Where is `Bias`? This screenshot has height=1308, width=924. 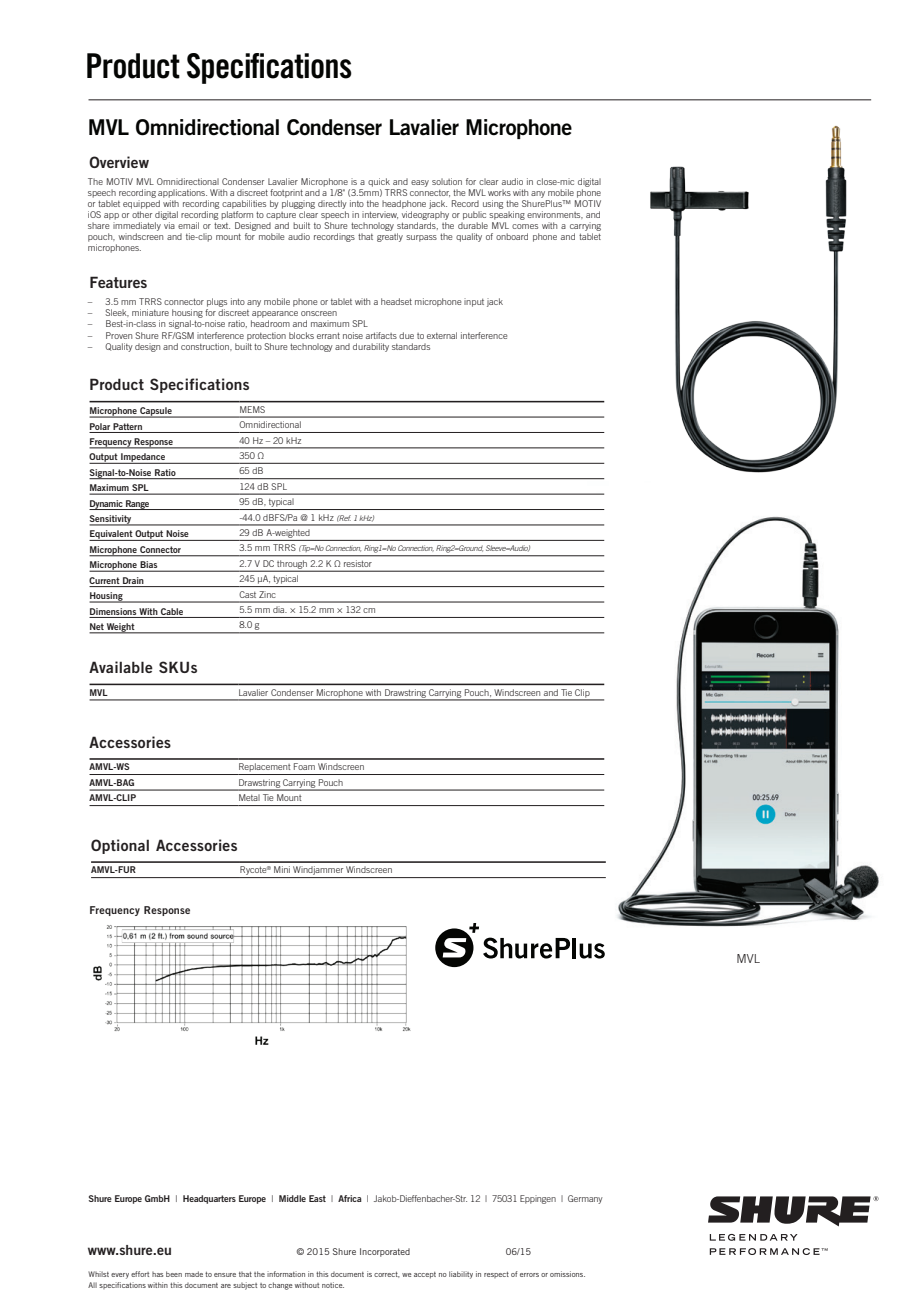
Bias is located at coordinates (149, 566).
